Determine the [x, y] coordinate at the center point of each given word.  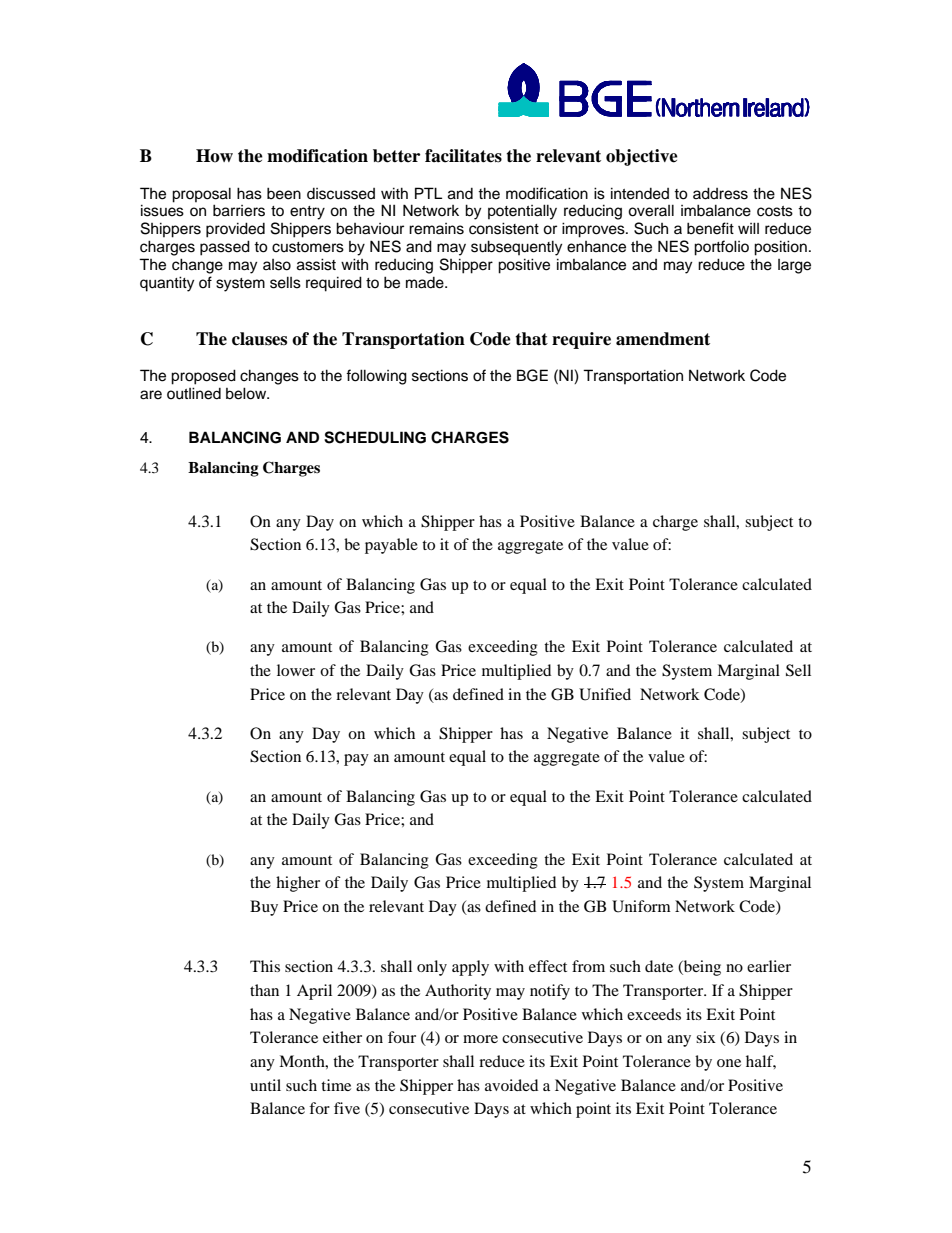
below [247, 393]
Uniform [641, 906]
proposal [201, 195]
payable [391, 546]
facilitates [463, 156]
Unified [605, 694]
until [265, 1085]
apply [470, 968]
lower [296, 670]
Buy [264, 908]
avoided [511, 1085]
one [729, 1063]
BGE [532, 375]
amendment [663, 339]
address [720, 193]
